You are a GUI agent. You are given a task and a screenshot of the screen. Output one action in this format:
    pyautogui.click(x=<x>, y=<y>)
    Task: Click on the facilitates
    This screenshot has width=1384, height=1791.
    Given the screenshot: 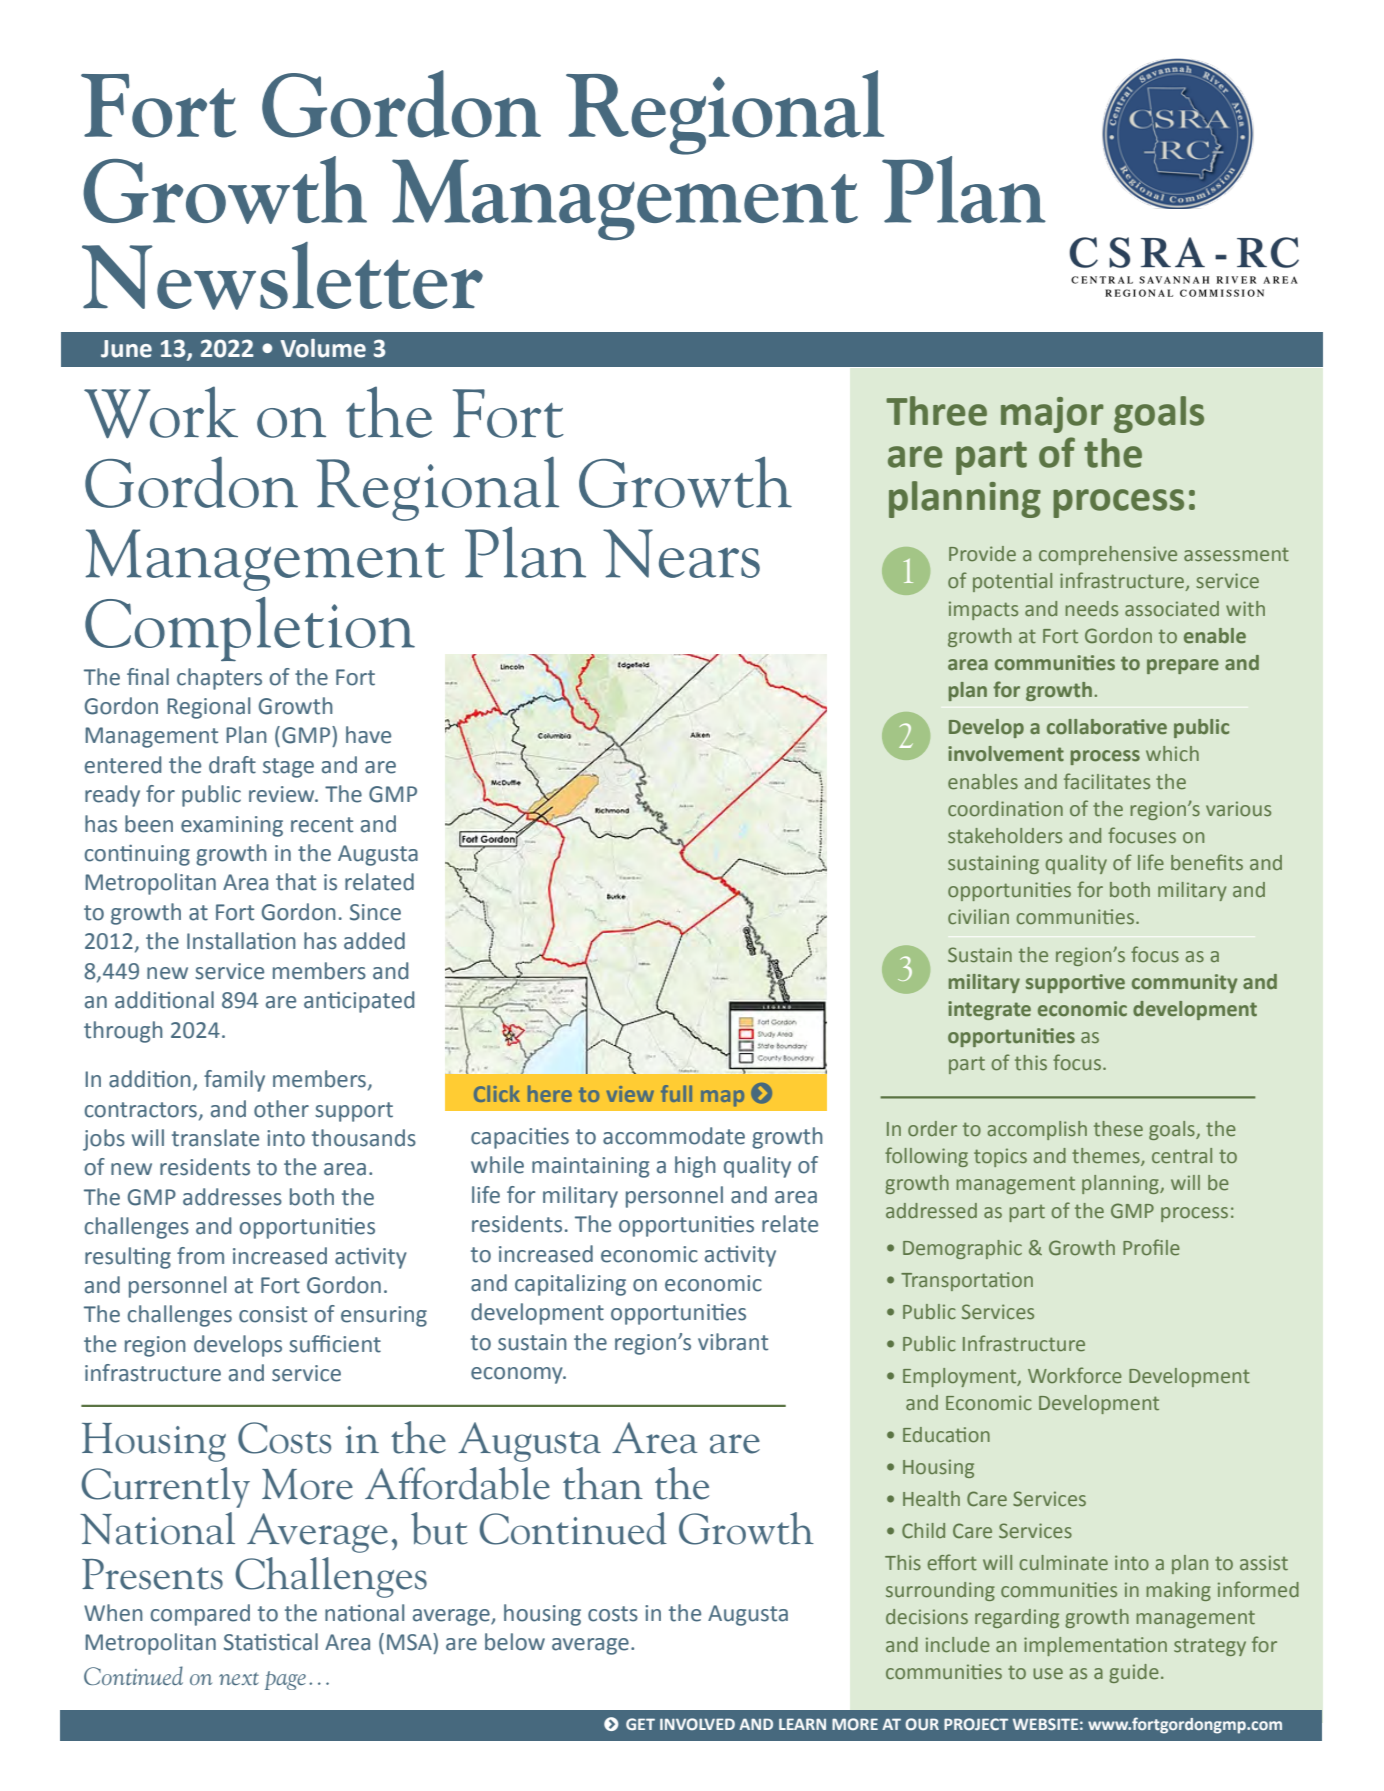 What is the action you would take?
    pyautogui.click(x=1107, y=781)
